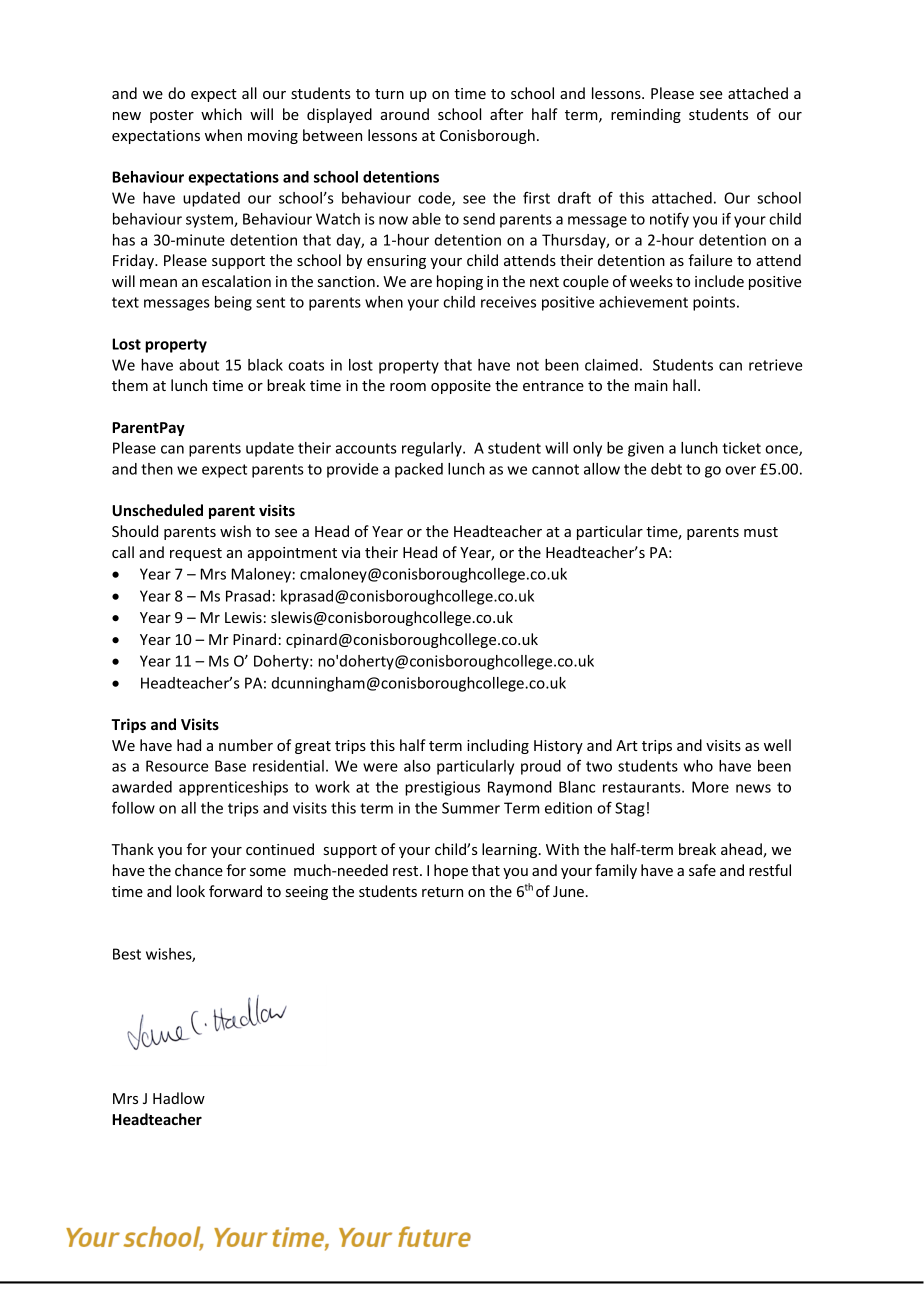 Image resolution: width=924 pixels, height=1307 pixels. What do you see at coordinates (698, 766) in the page?
I see `who` at bounding box center [698, 766].
